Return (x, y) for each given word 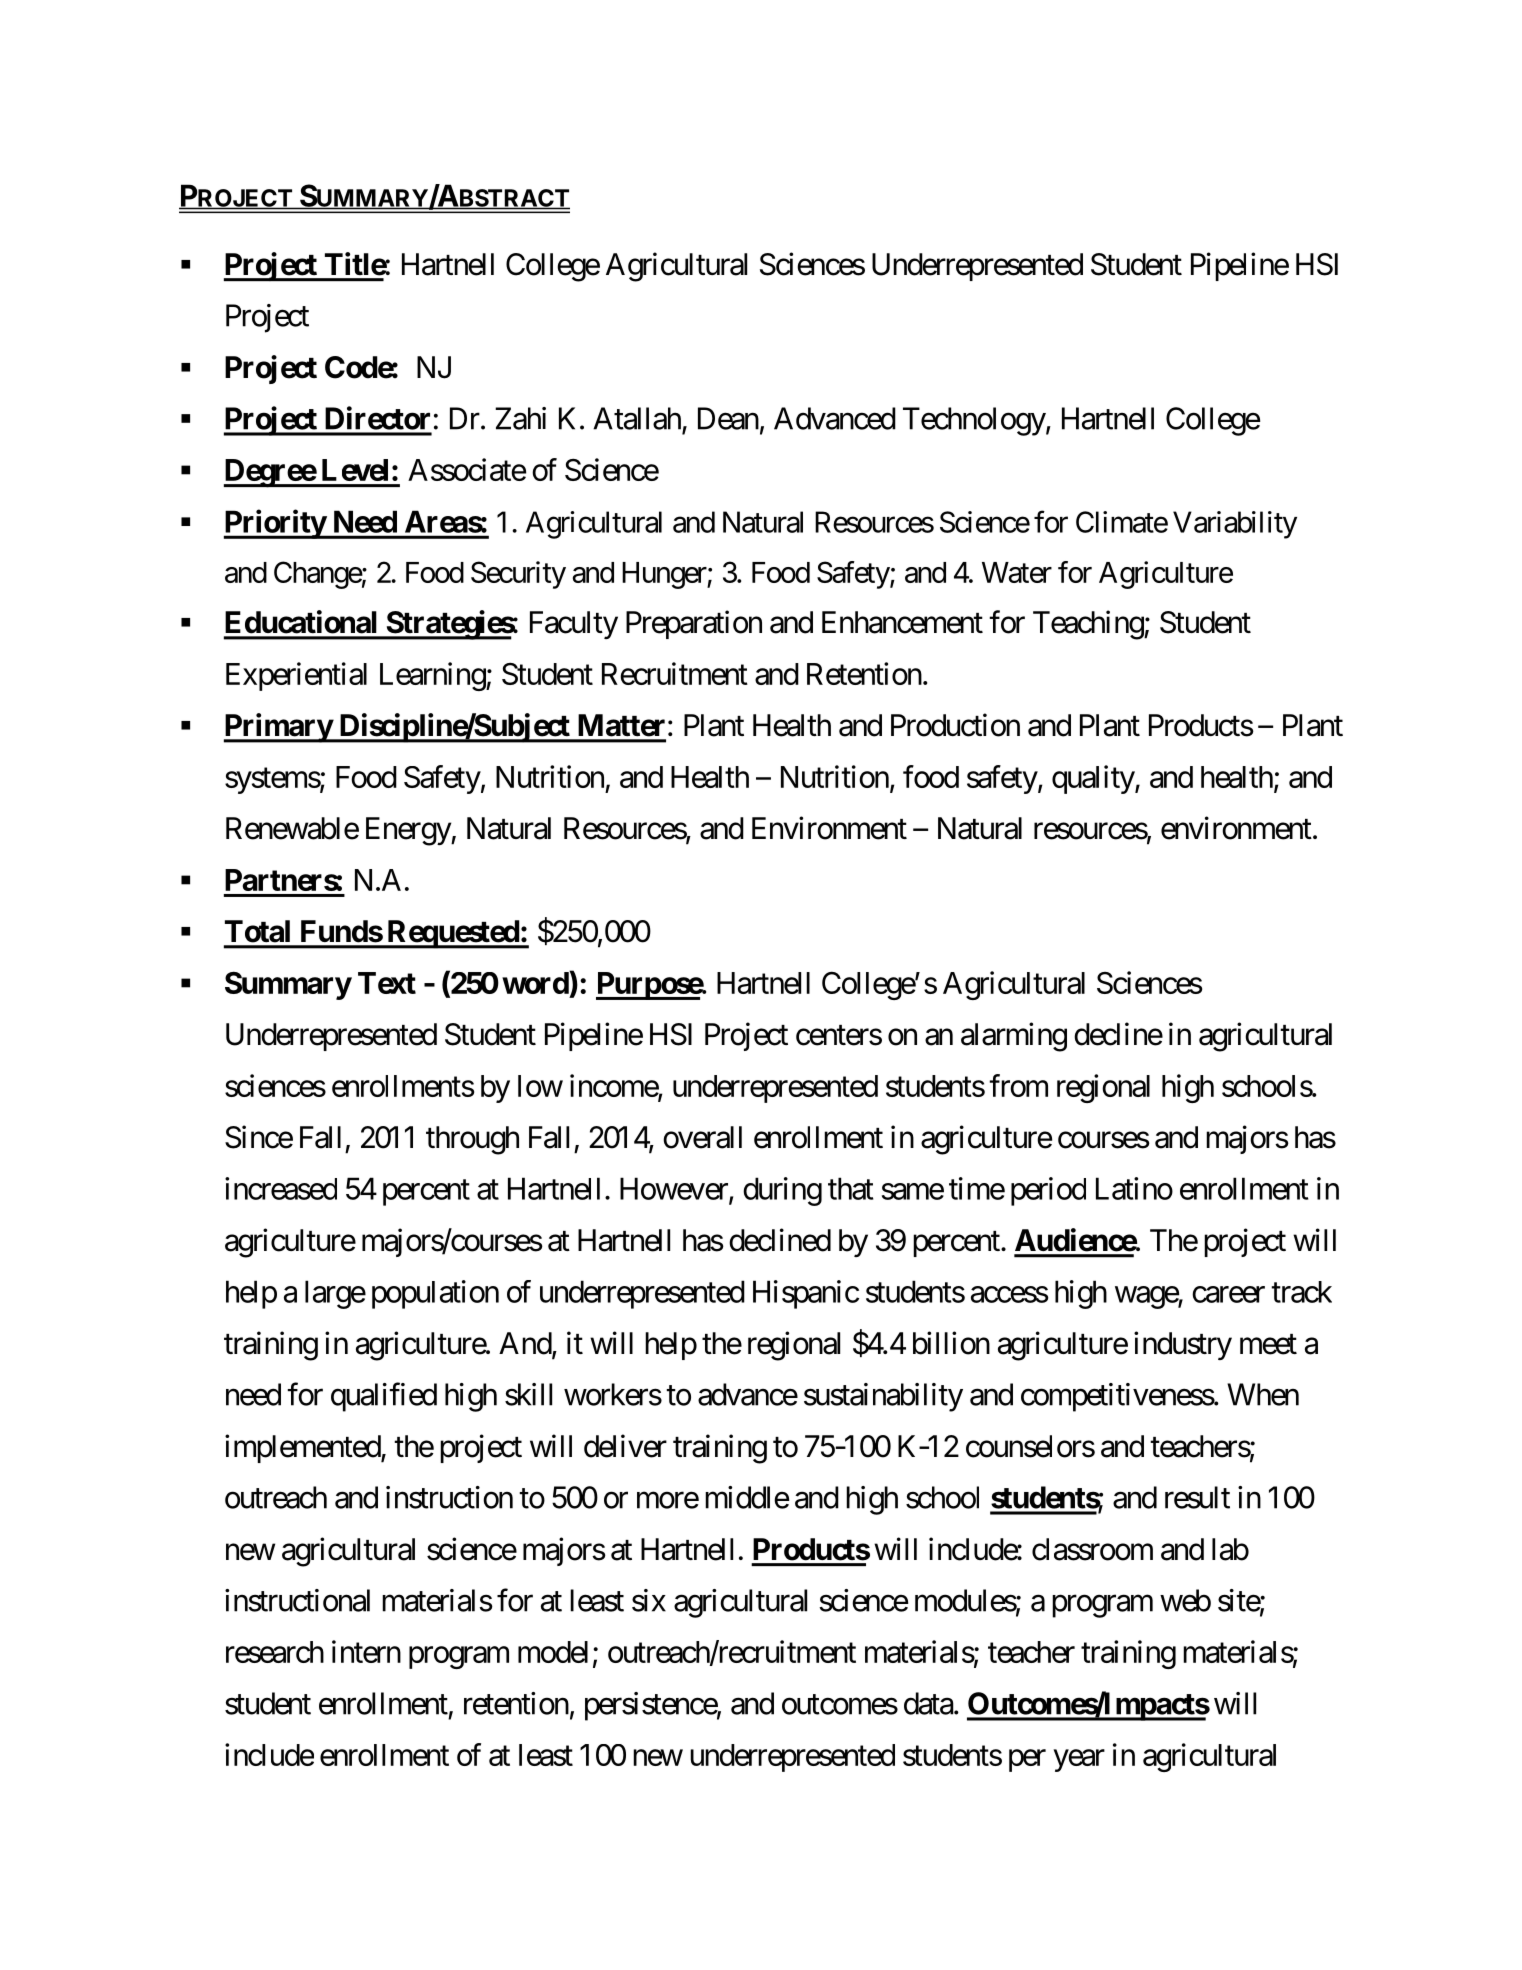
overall (702, 1137)
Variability (1235, 525)
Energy (409, 831)
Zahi (520, 418)
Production (955, 725)
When (1263, 1394)
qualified (384, 1397)
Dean (728, 418)
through (472, 1140)
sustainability (883, 1397)
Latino (1134, 1188)
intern (366, 1651)
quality (1094, 779)
